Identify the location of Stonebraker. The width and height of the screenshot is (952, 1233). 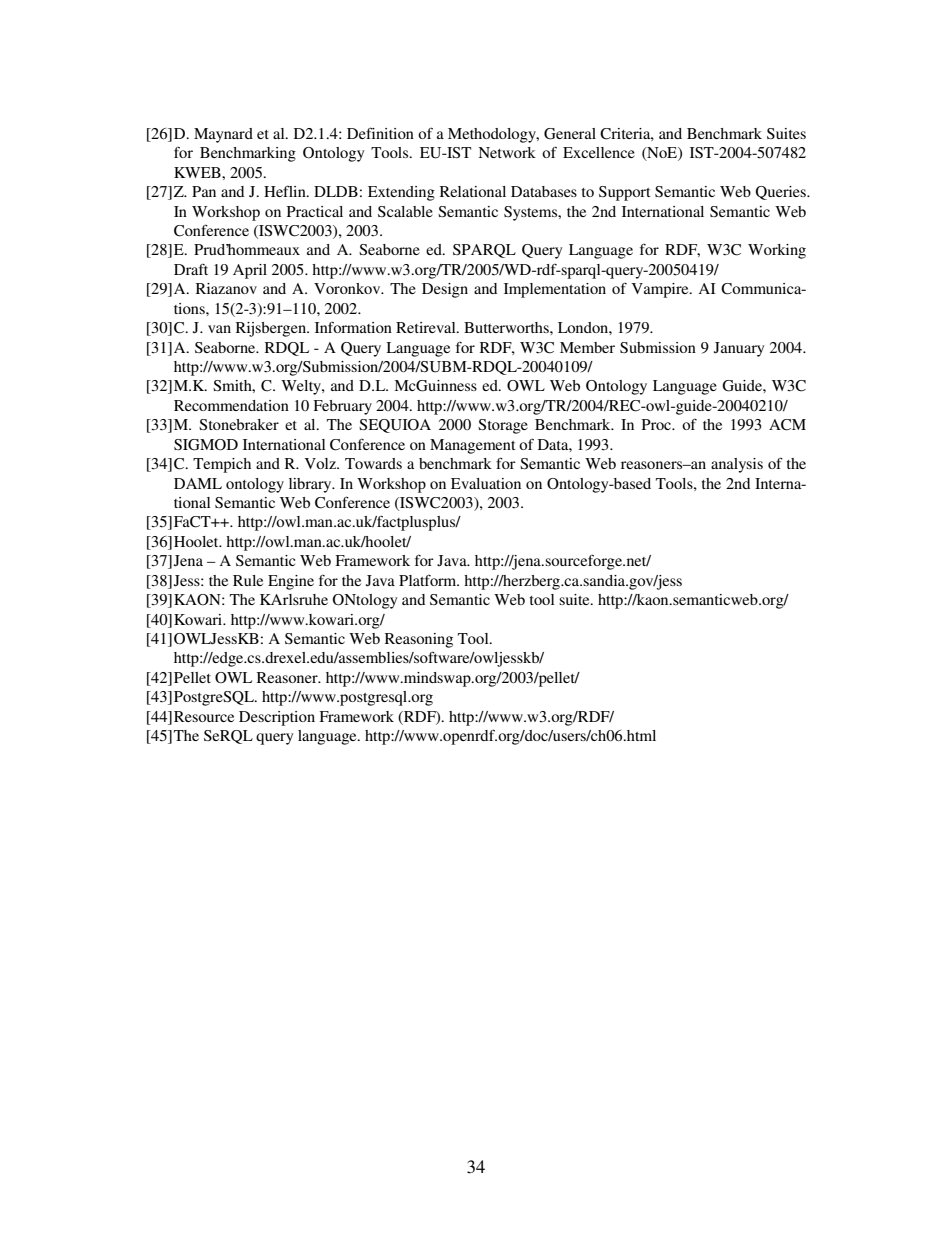
(239, 424).
